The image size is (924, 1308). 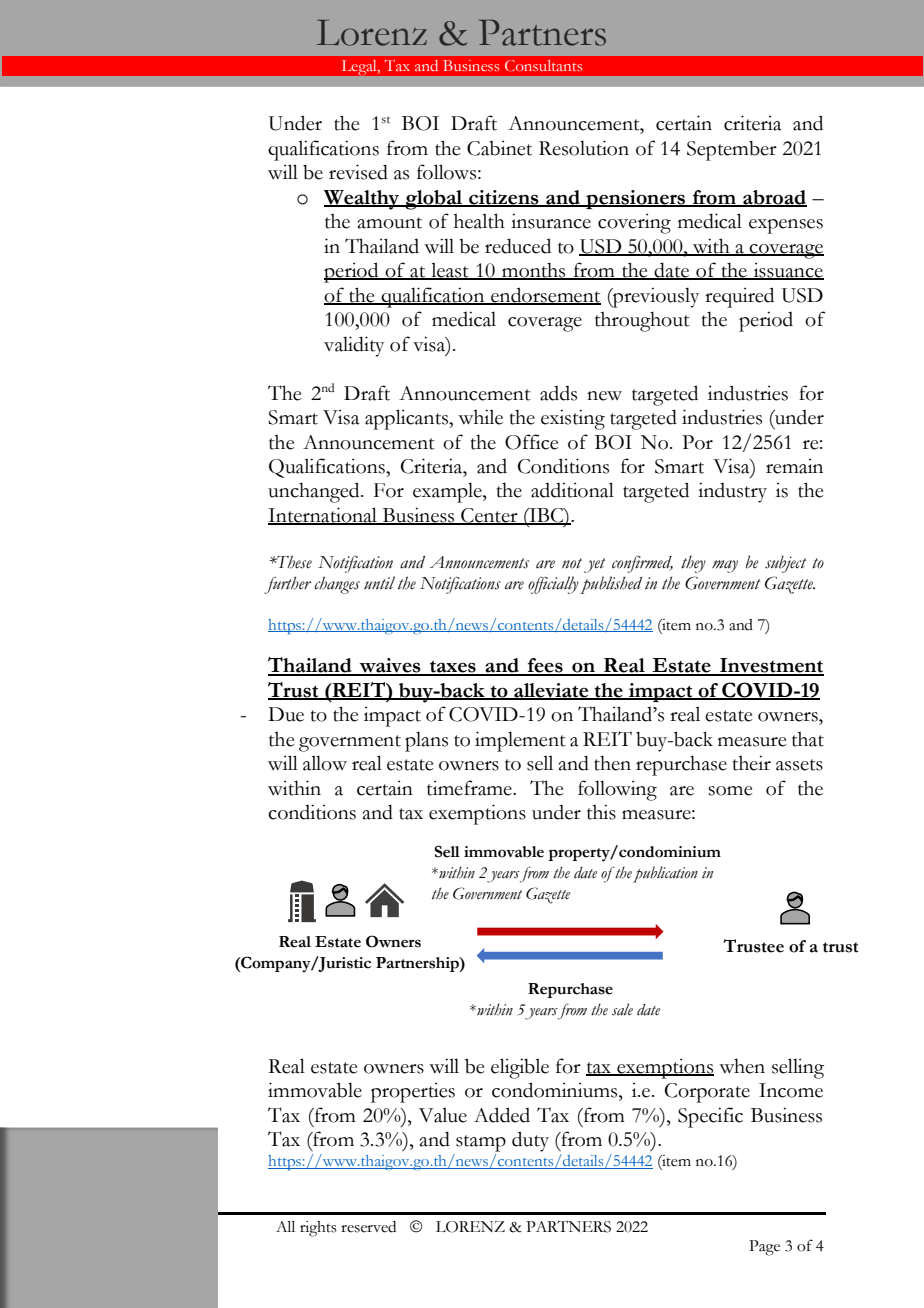 What do you see at coordinates (543, 66) in the page?
I see `Consultants` at bounding box center [543, 66].
